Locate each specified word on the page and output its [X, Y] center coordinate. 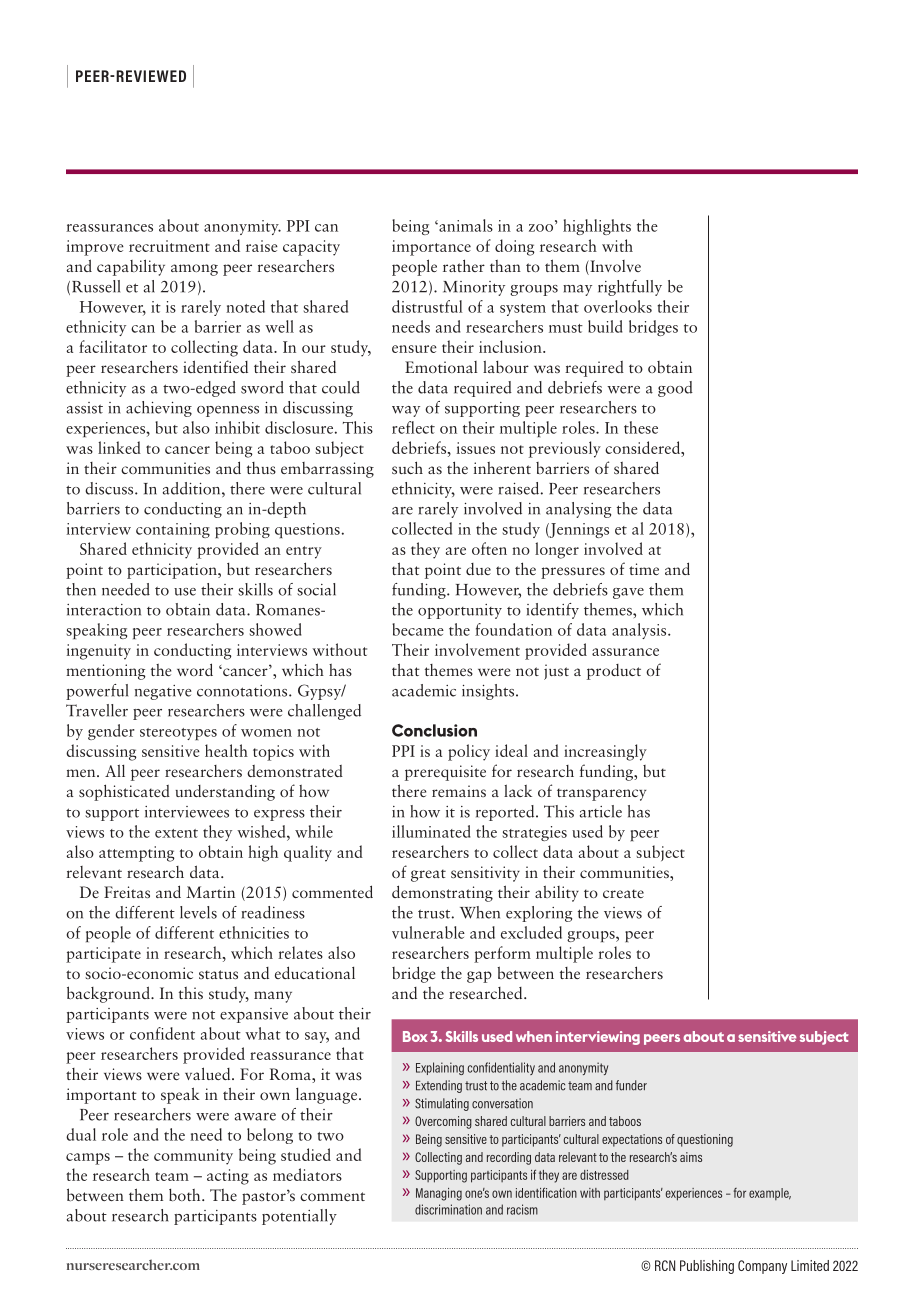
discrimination [448, 1209]
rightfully [630, 288]
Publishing [707, 1267]
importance [431, 248]
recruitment [169, 246]
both [186, 1195]
